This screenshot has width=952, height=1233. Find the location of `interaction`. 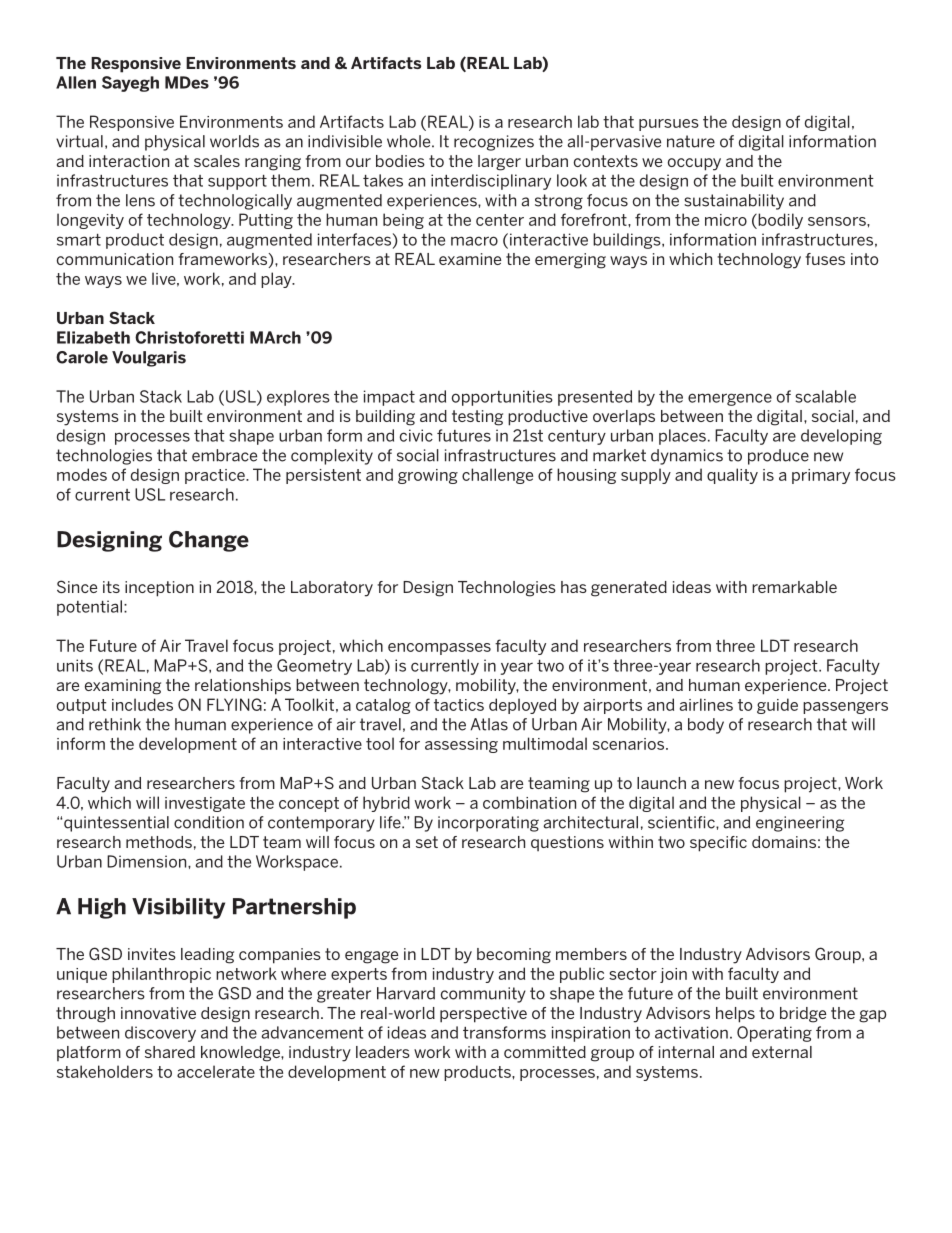

interaction is located at coordinates (129, 161).
